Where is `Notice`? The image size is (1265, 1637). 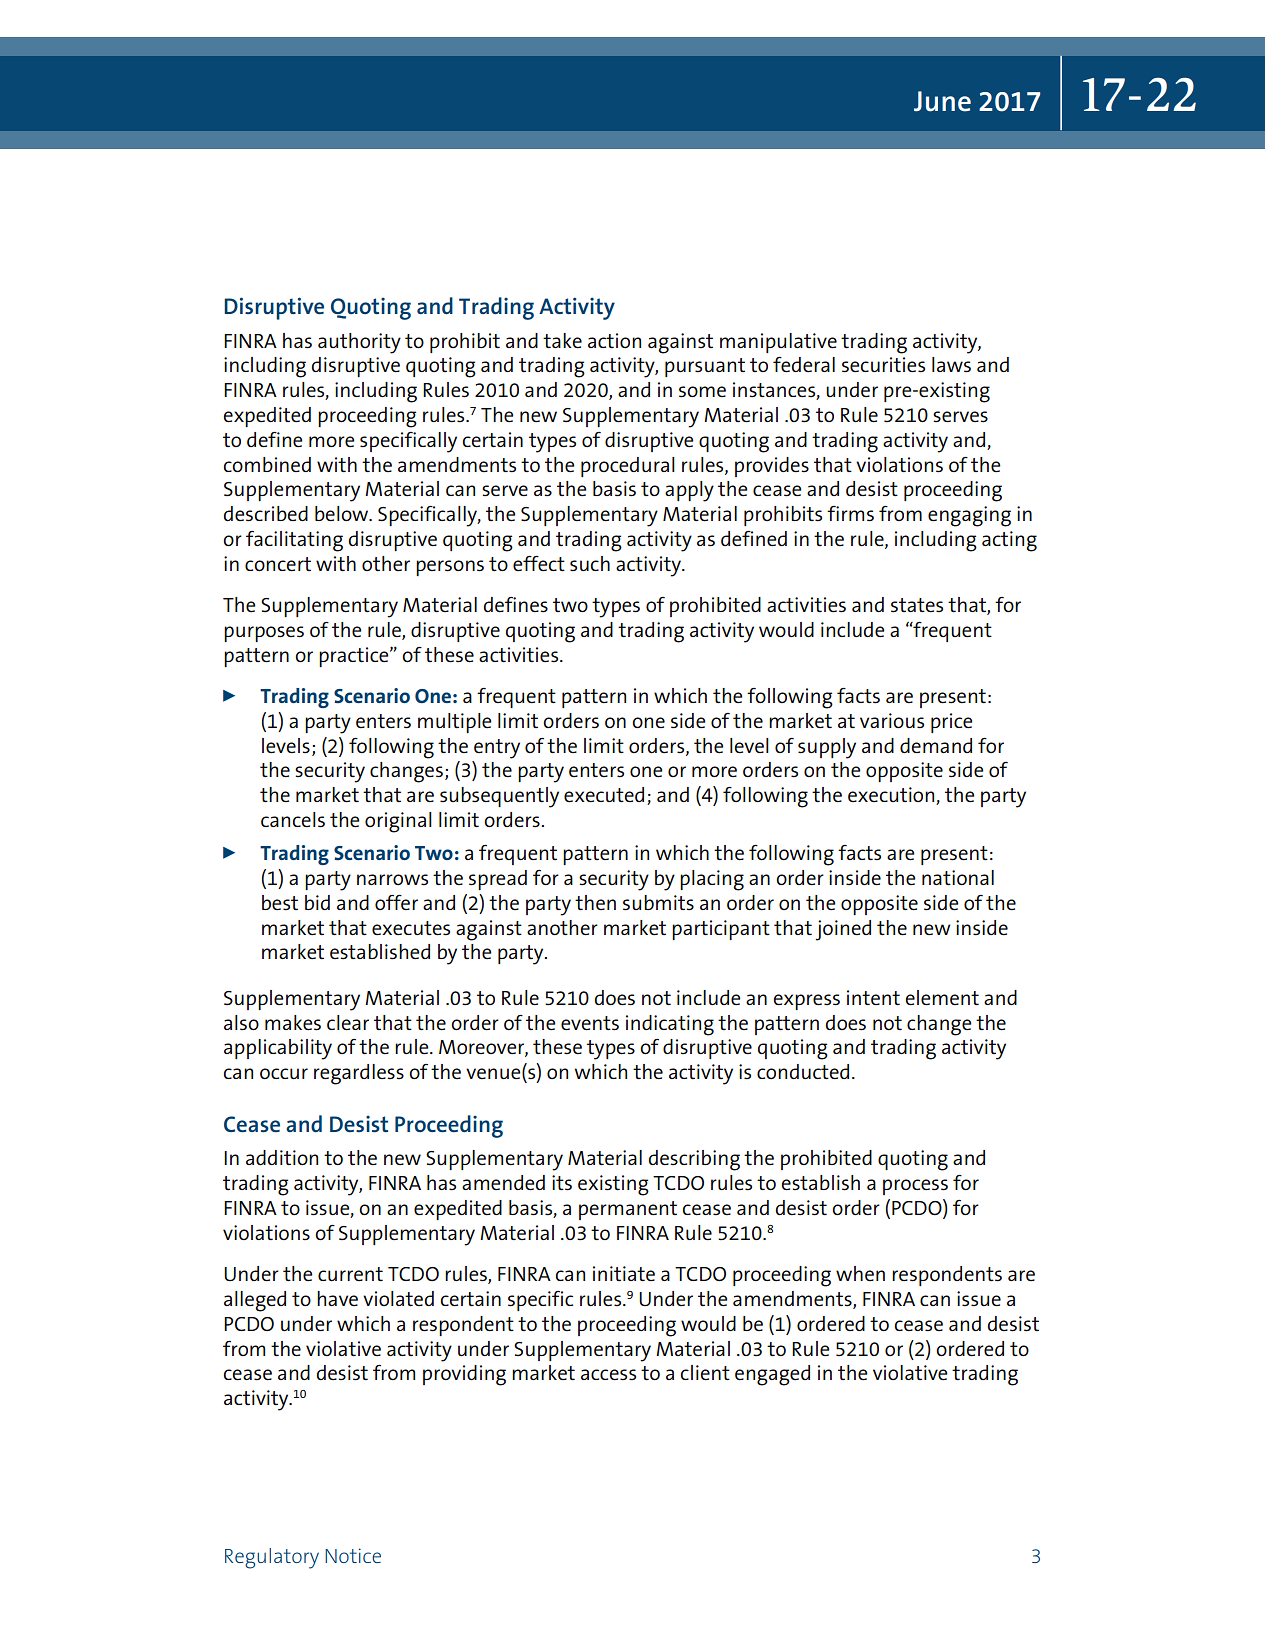
Notice is located at coordinates (353, 1555).
